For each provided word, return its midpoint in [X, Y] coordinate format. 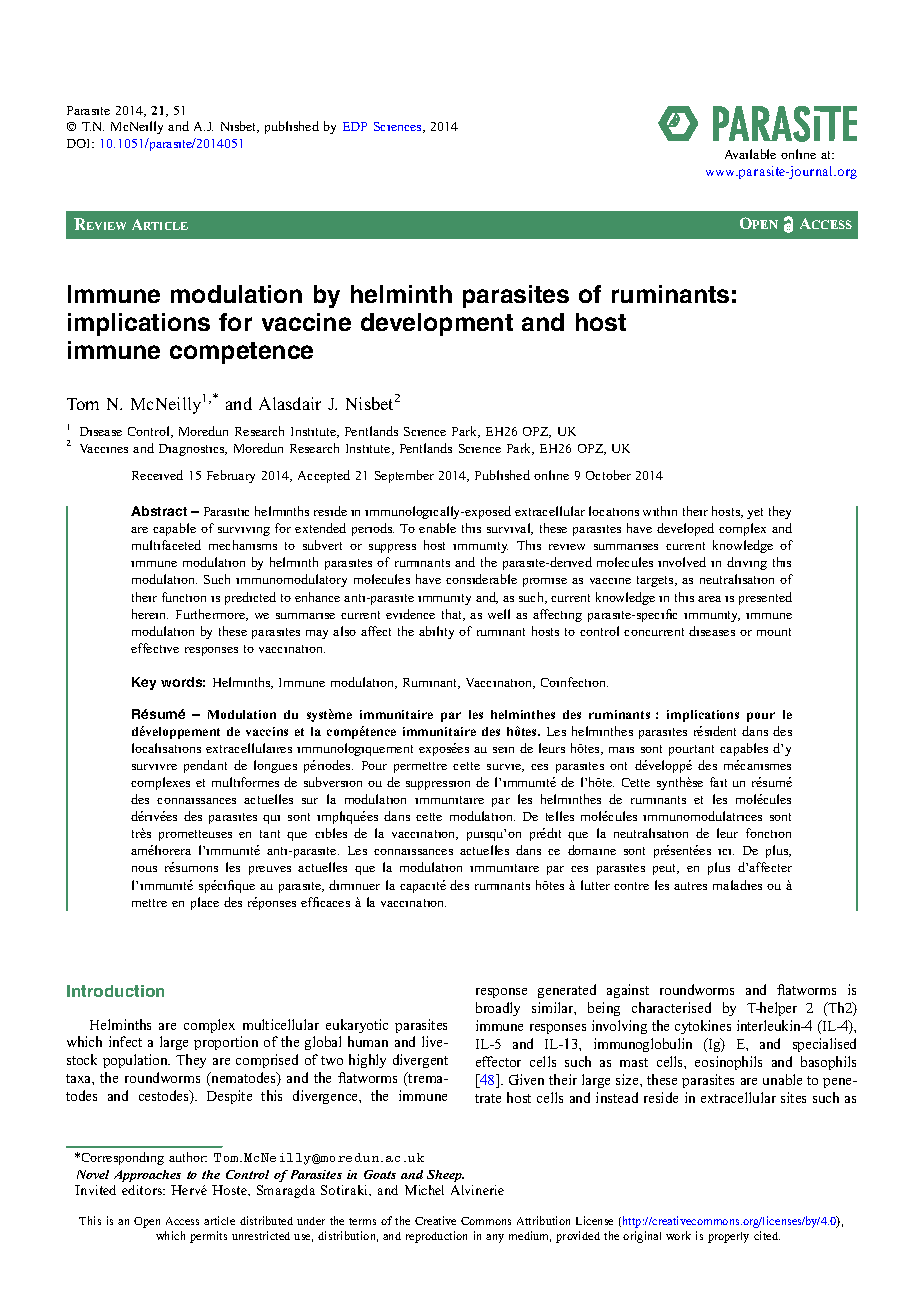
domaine [592, 850]
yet [755, 513]
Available [750, 154]
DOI [80, 143]
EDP [355, 126]
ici [726, 852]
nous [144, 869]
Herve [189, 1190]
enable [437, 528]
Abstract [159, 511]
